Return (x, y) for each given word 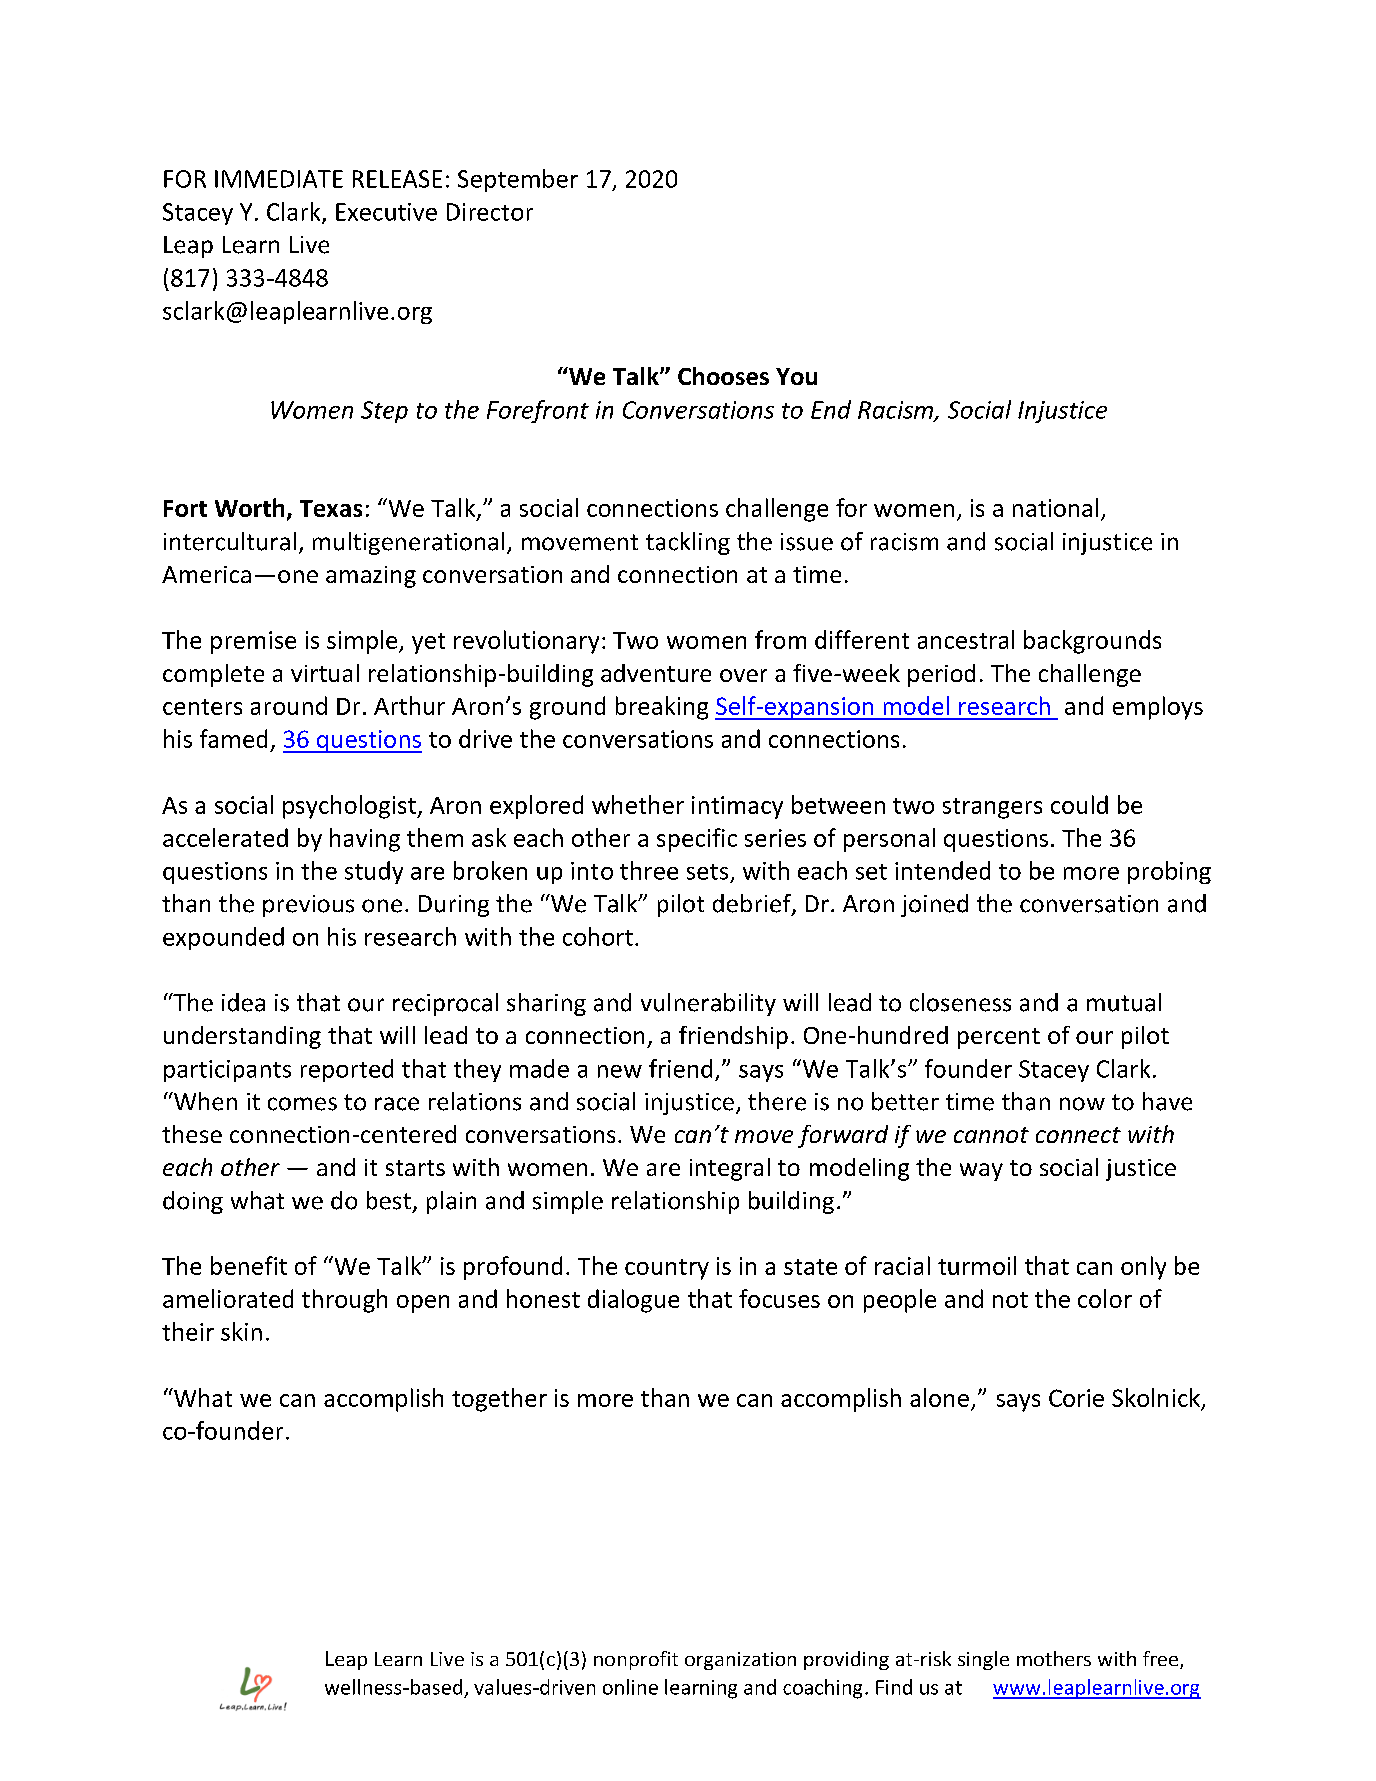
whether (638, 804)
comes (302, 1104)
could (1079, 804)
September (518, 180)
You (796, 376)
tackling (688, 543)
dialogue (633, 1301)
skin (241, 1331)
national (1055, 507)
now (1082, 1104)
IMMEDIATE (279, 179)
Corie (1076, 1398)
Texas (331, 508)
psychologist (350, 807)
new (620, 1071)
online (630, 1687)
